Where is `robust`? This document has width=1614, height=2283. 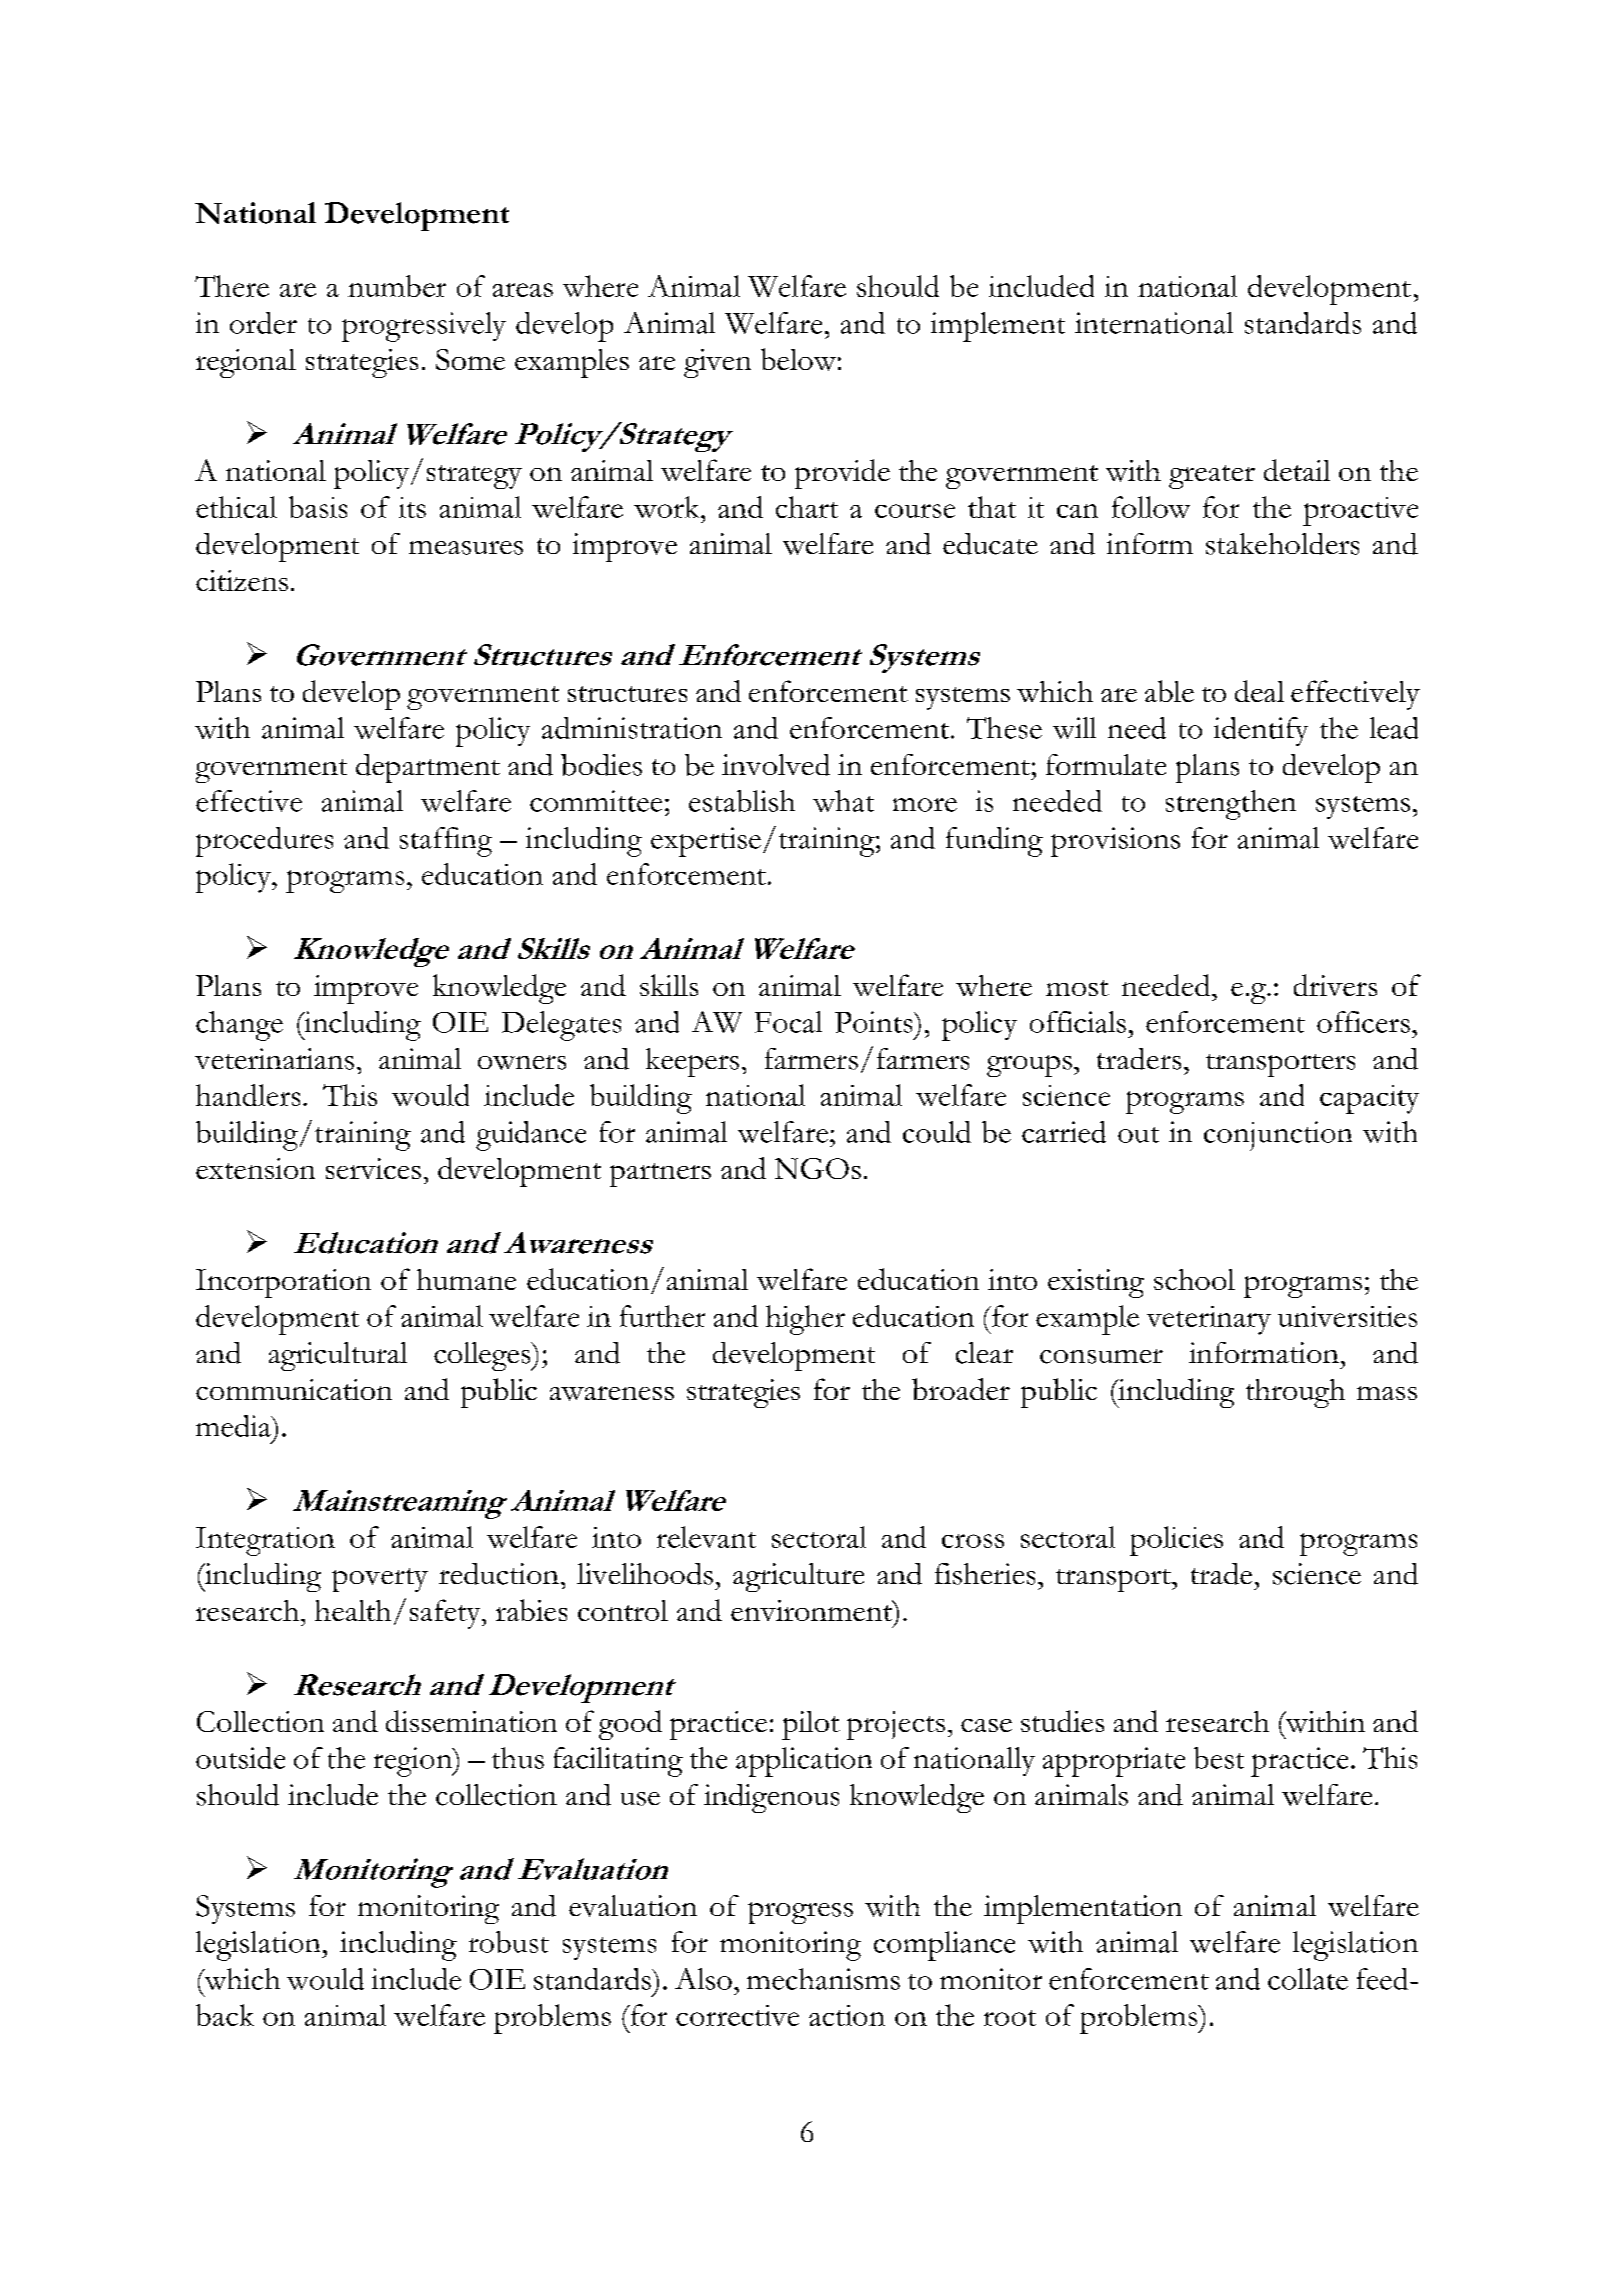 robust is located at coordinates (509, 1942).
